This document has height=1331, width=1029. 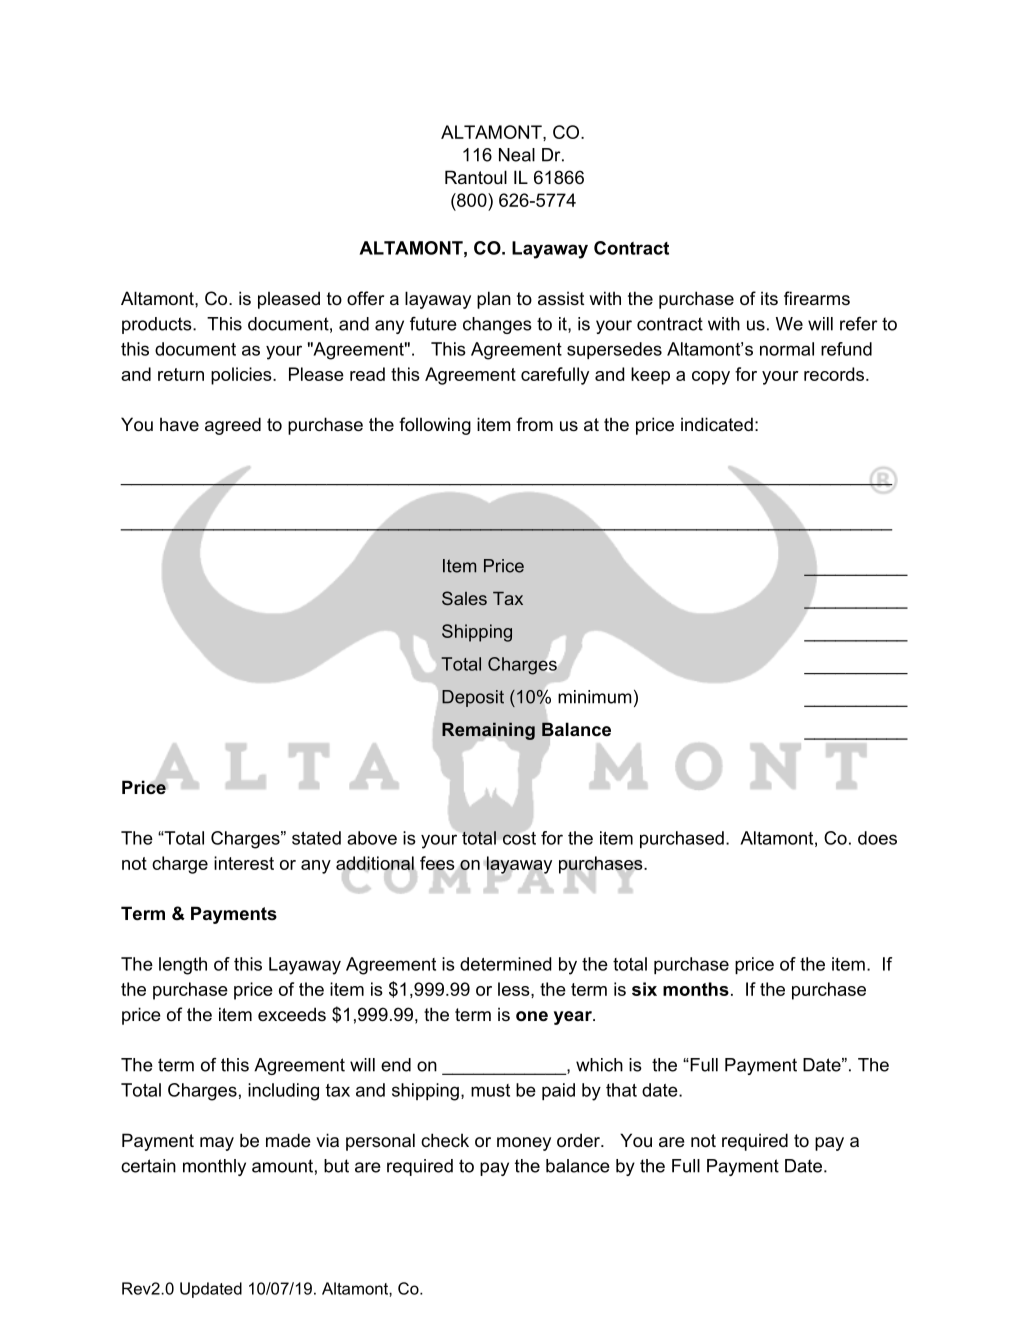 What do you see at coordinates (595, 697) in the document?
I see `minimum` at bounding box center [595, 697].
